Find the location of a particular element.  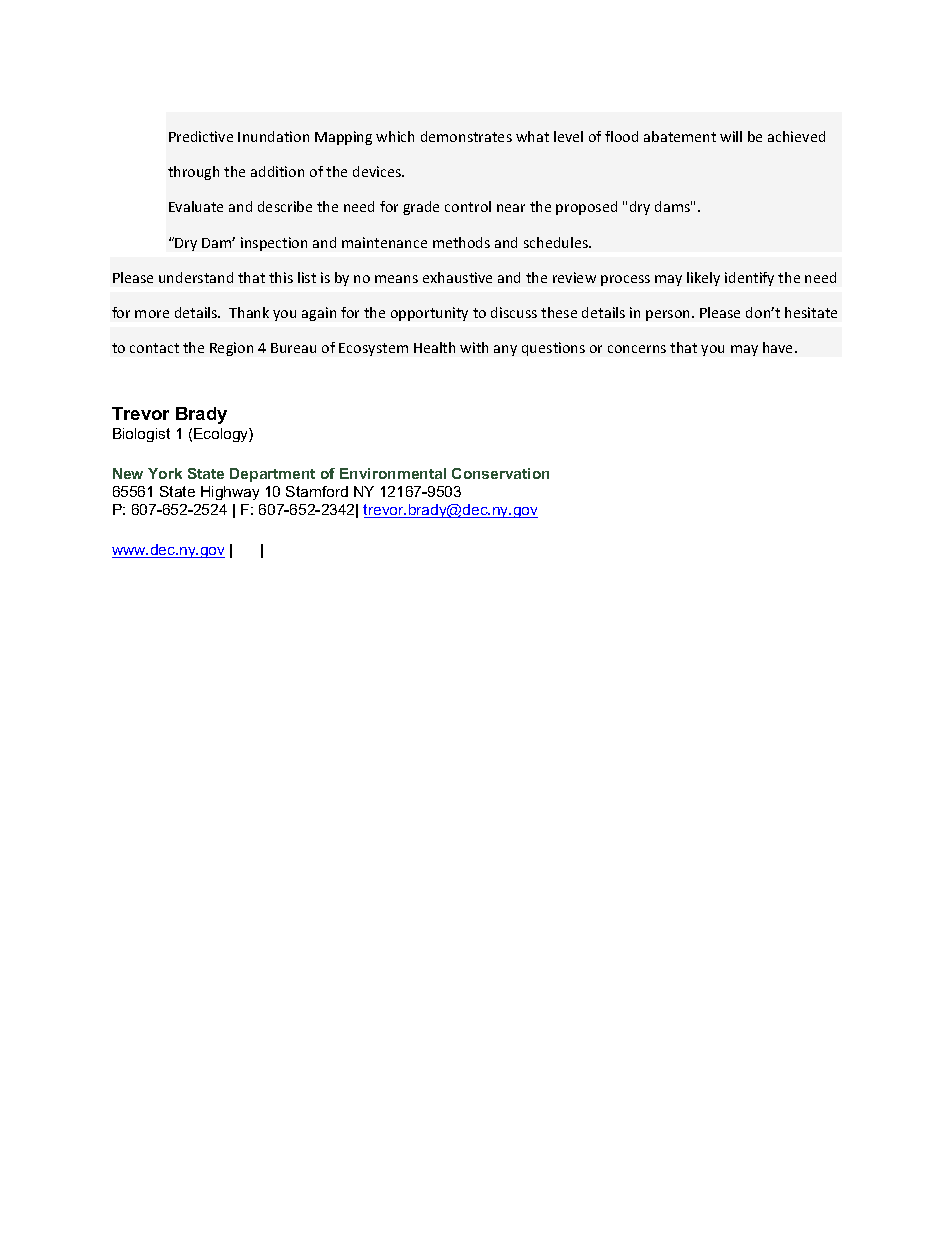

will is located at coordinates (731, 136).
